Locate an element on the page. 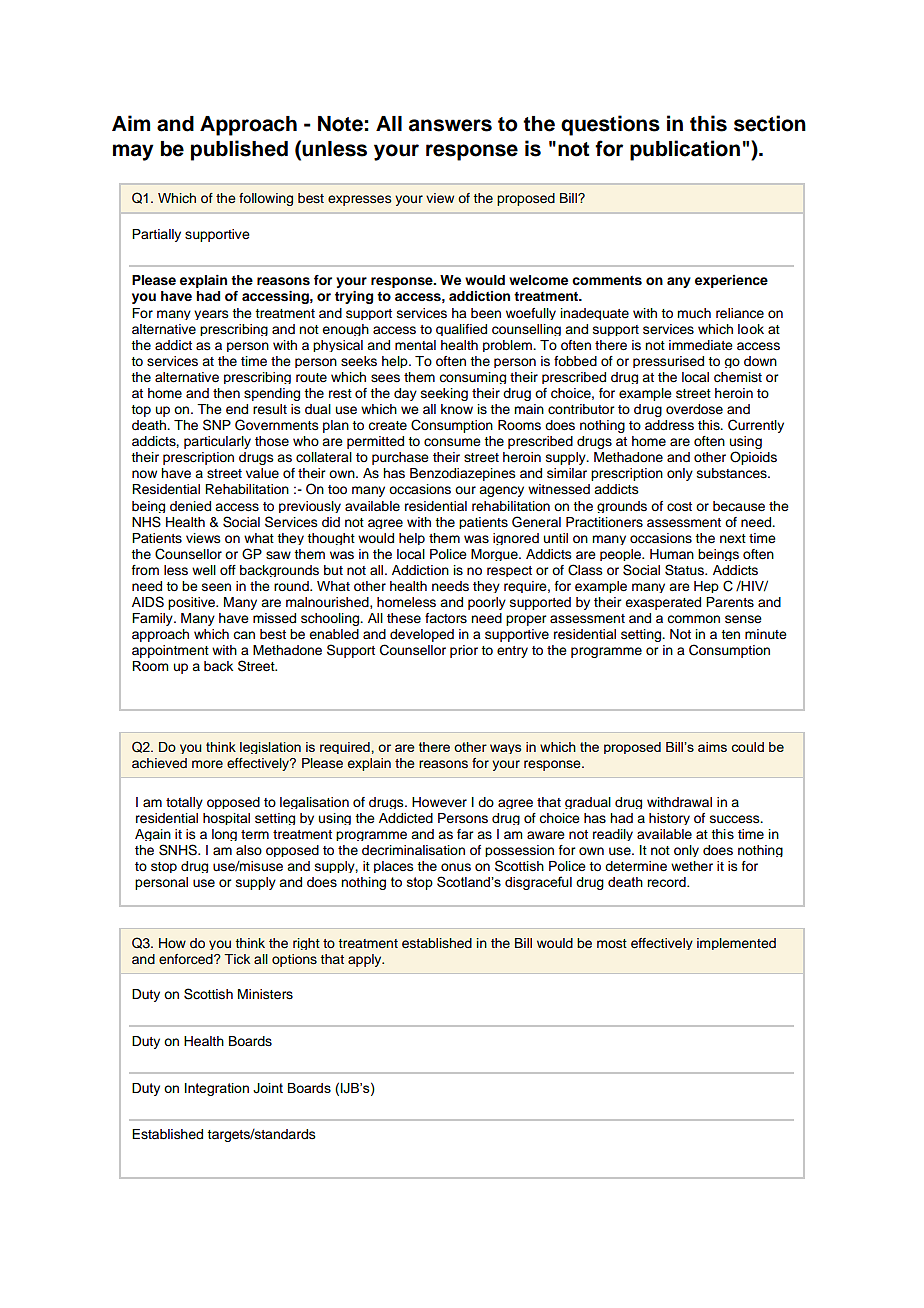 The height and width of the image is (1308, 924). positive is located at coordinates (193, 603).
